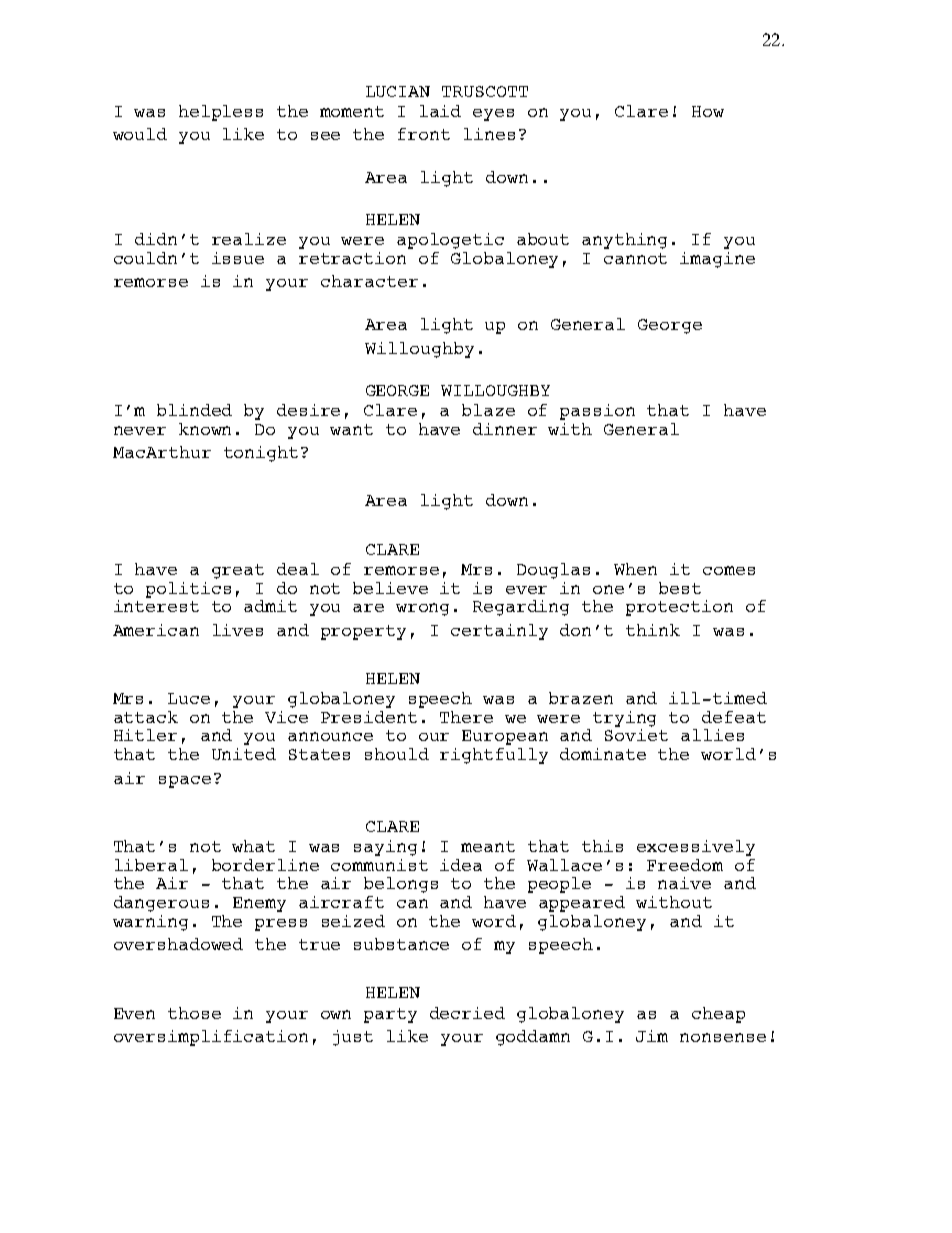 This image has height=1233, width=952. What do you see at coordinates (221, 113) in the image?
I see `helpless` at bounding box center [221, 113].
